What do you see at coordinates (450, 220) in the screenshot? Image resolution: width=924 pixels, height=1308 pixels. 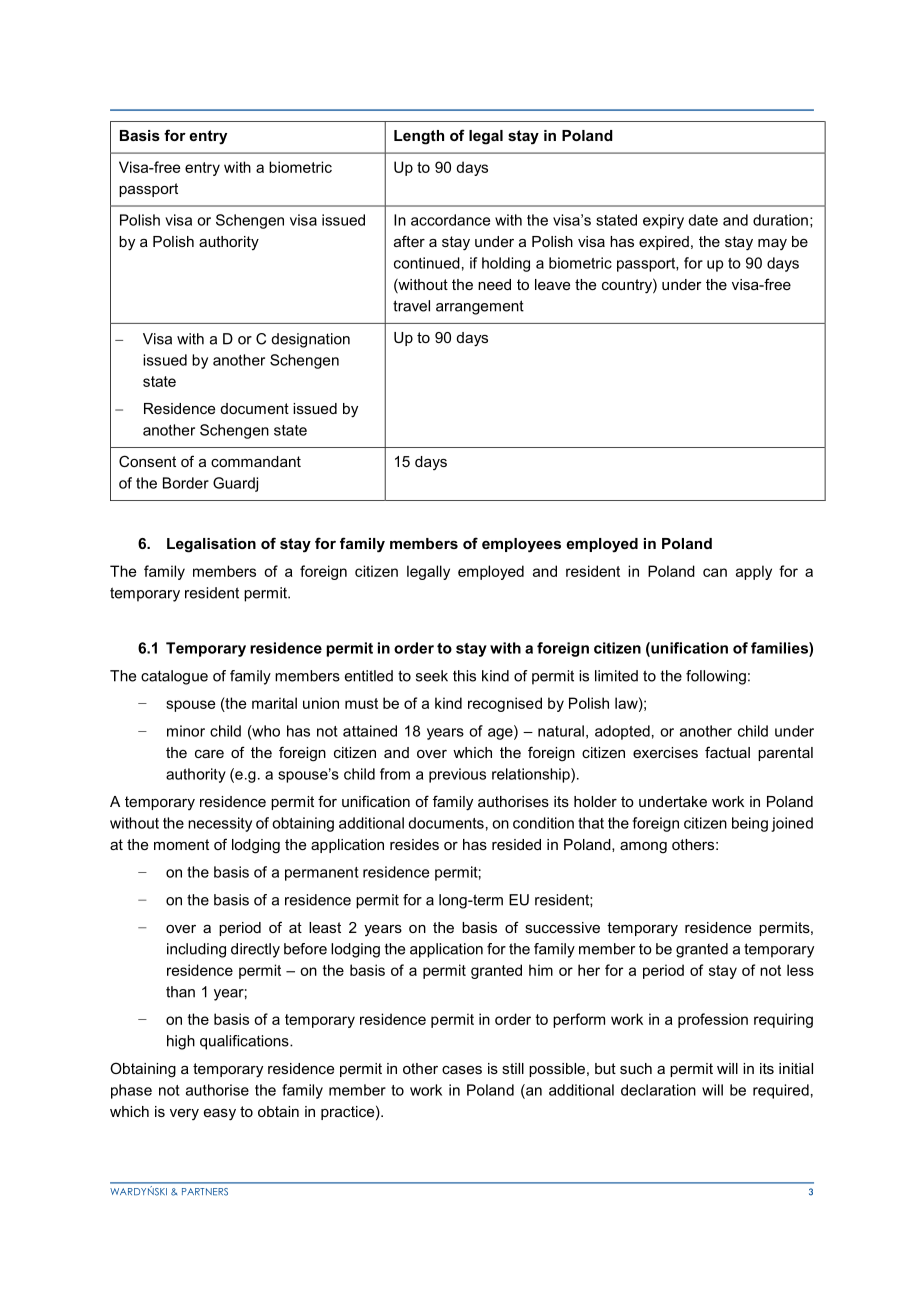 I see `accordance` at bounding box center [450, 220].
